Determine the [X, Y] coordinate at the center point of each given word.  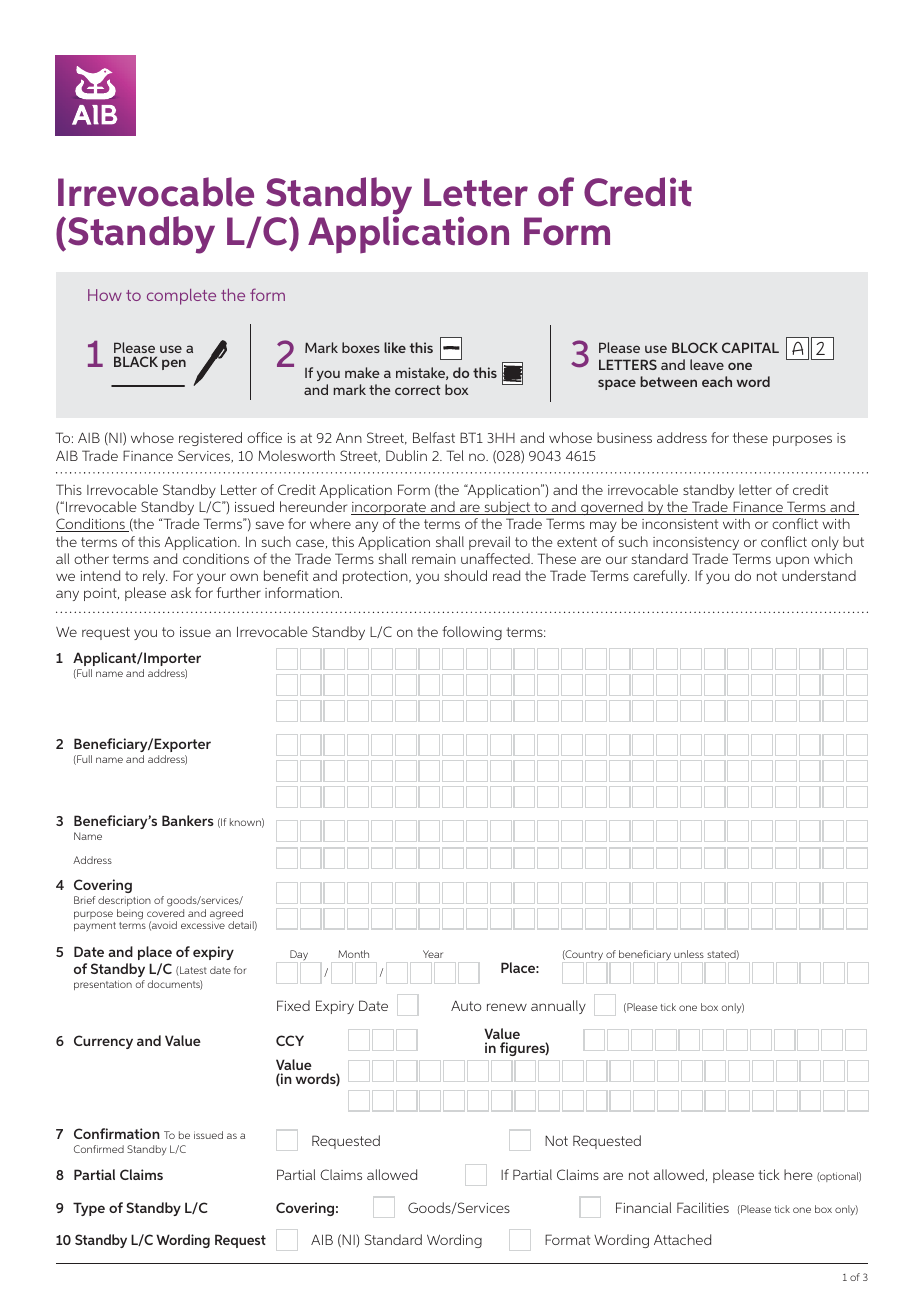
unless [689, 954]
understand [819, 575]
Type [89, 1209]
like [395, 347]
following [472, 633]
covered [165, 913]
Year [433, 954]
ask [181, 592]
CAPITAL [750, 347]
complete [181, 297]
